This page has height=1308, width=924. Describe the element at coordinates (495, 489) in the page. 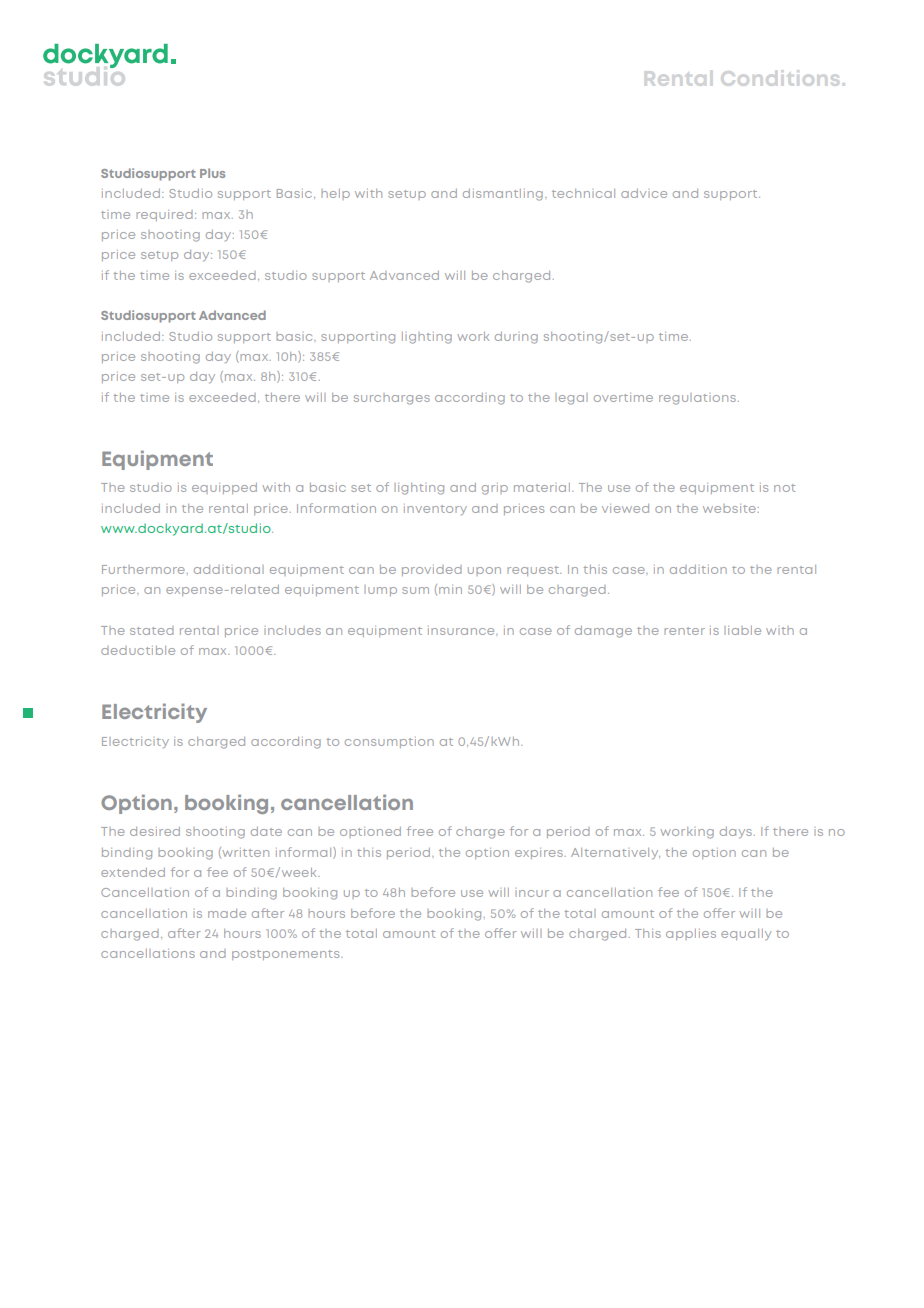

I see `grip` at that location.
